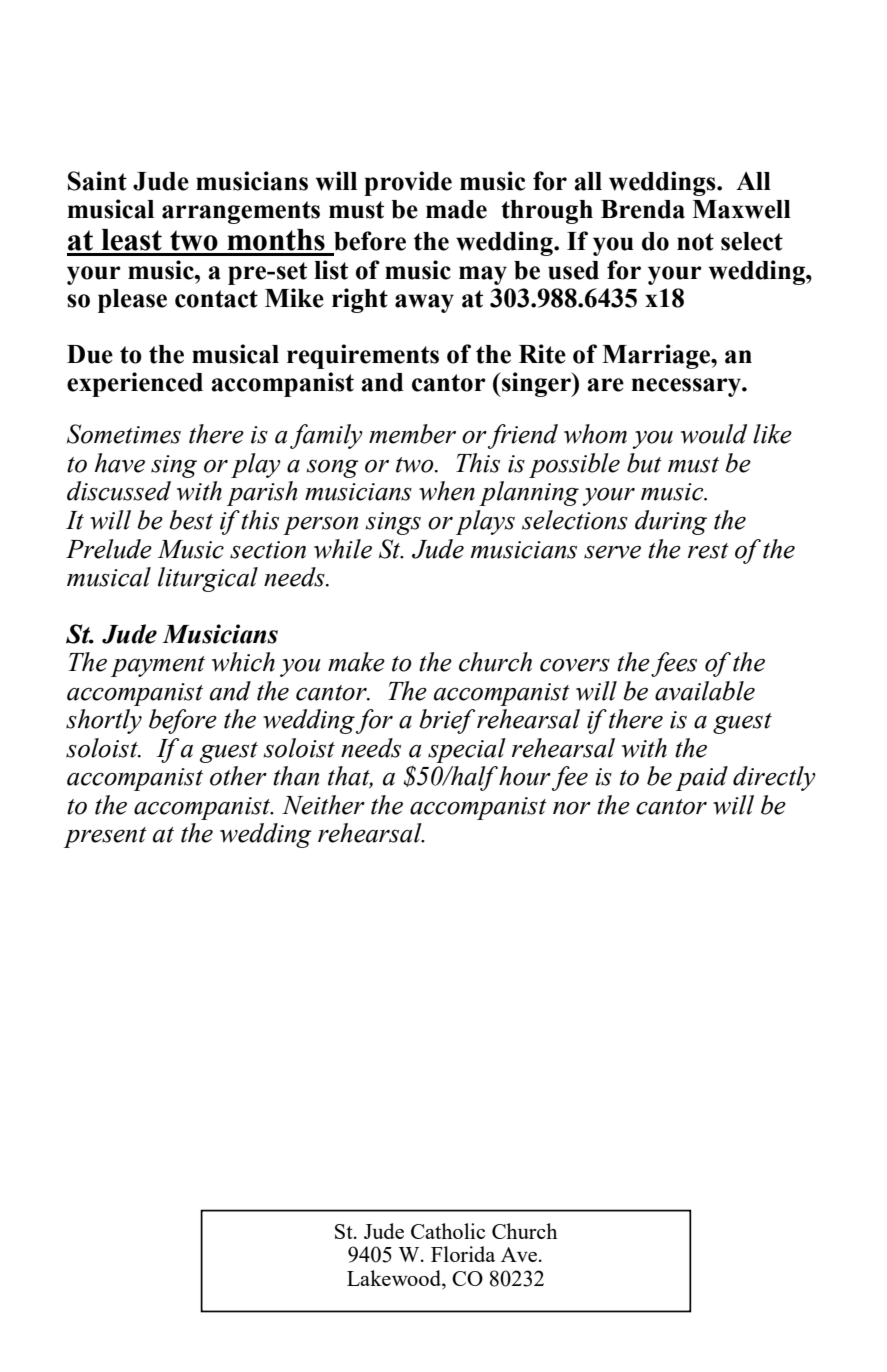 This page has width=887, height=1372. Describe the element at coordinates (241, 212) in the page. I see `arrangements` at that location.
